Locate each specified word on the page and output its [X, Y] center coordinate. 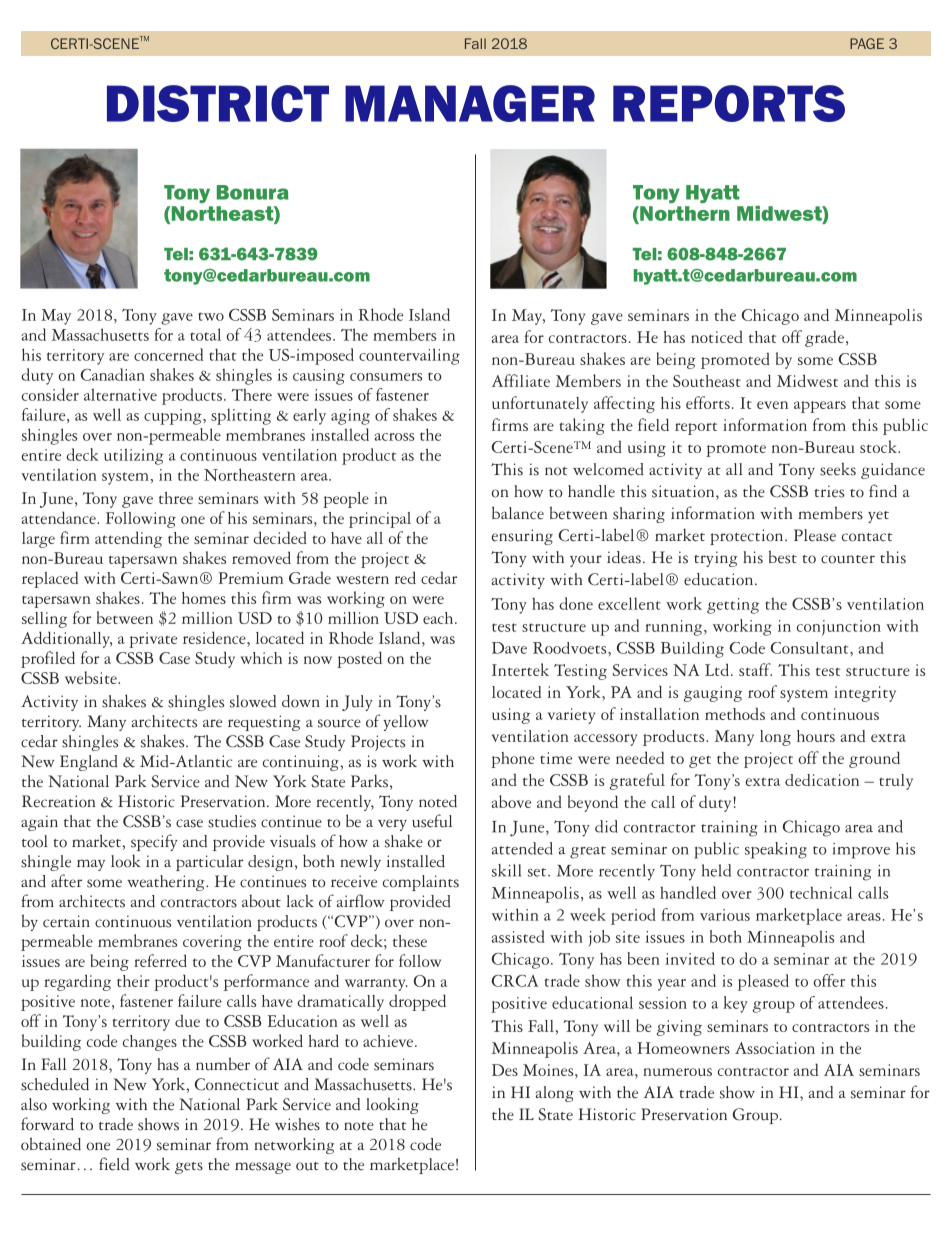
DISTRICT [218, 103]
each [439, 618]
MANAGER [470, 103]
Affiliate [521, 380]
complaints [421, 883]
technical [821, 892]
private [153, 640]
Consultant [811, 648]
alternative [120, 394]
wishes [297, 1124]
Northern [684, 213]
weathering [167, 883]
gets [189, 1168]
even [772, 405]
